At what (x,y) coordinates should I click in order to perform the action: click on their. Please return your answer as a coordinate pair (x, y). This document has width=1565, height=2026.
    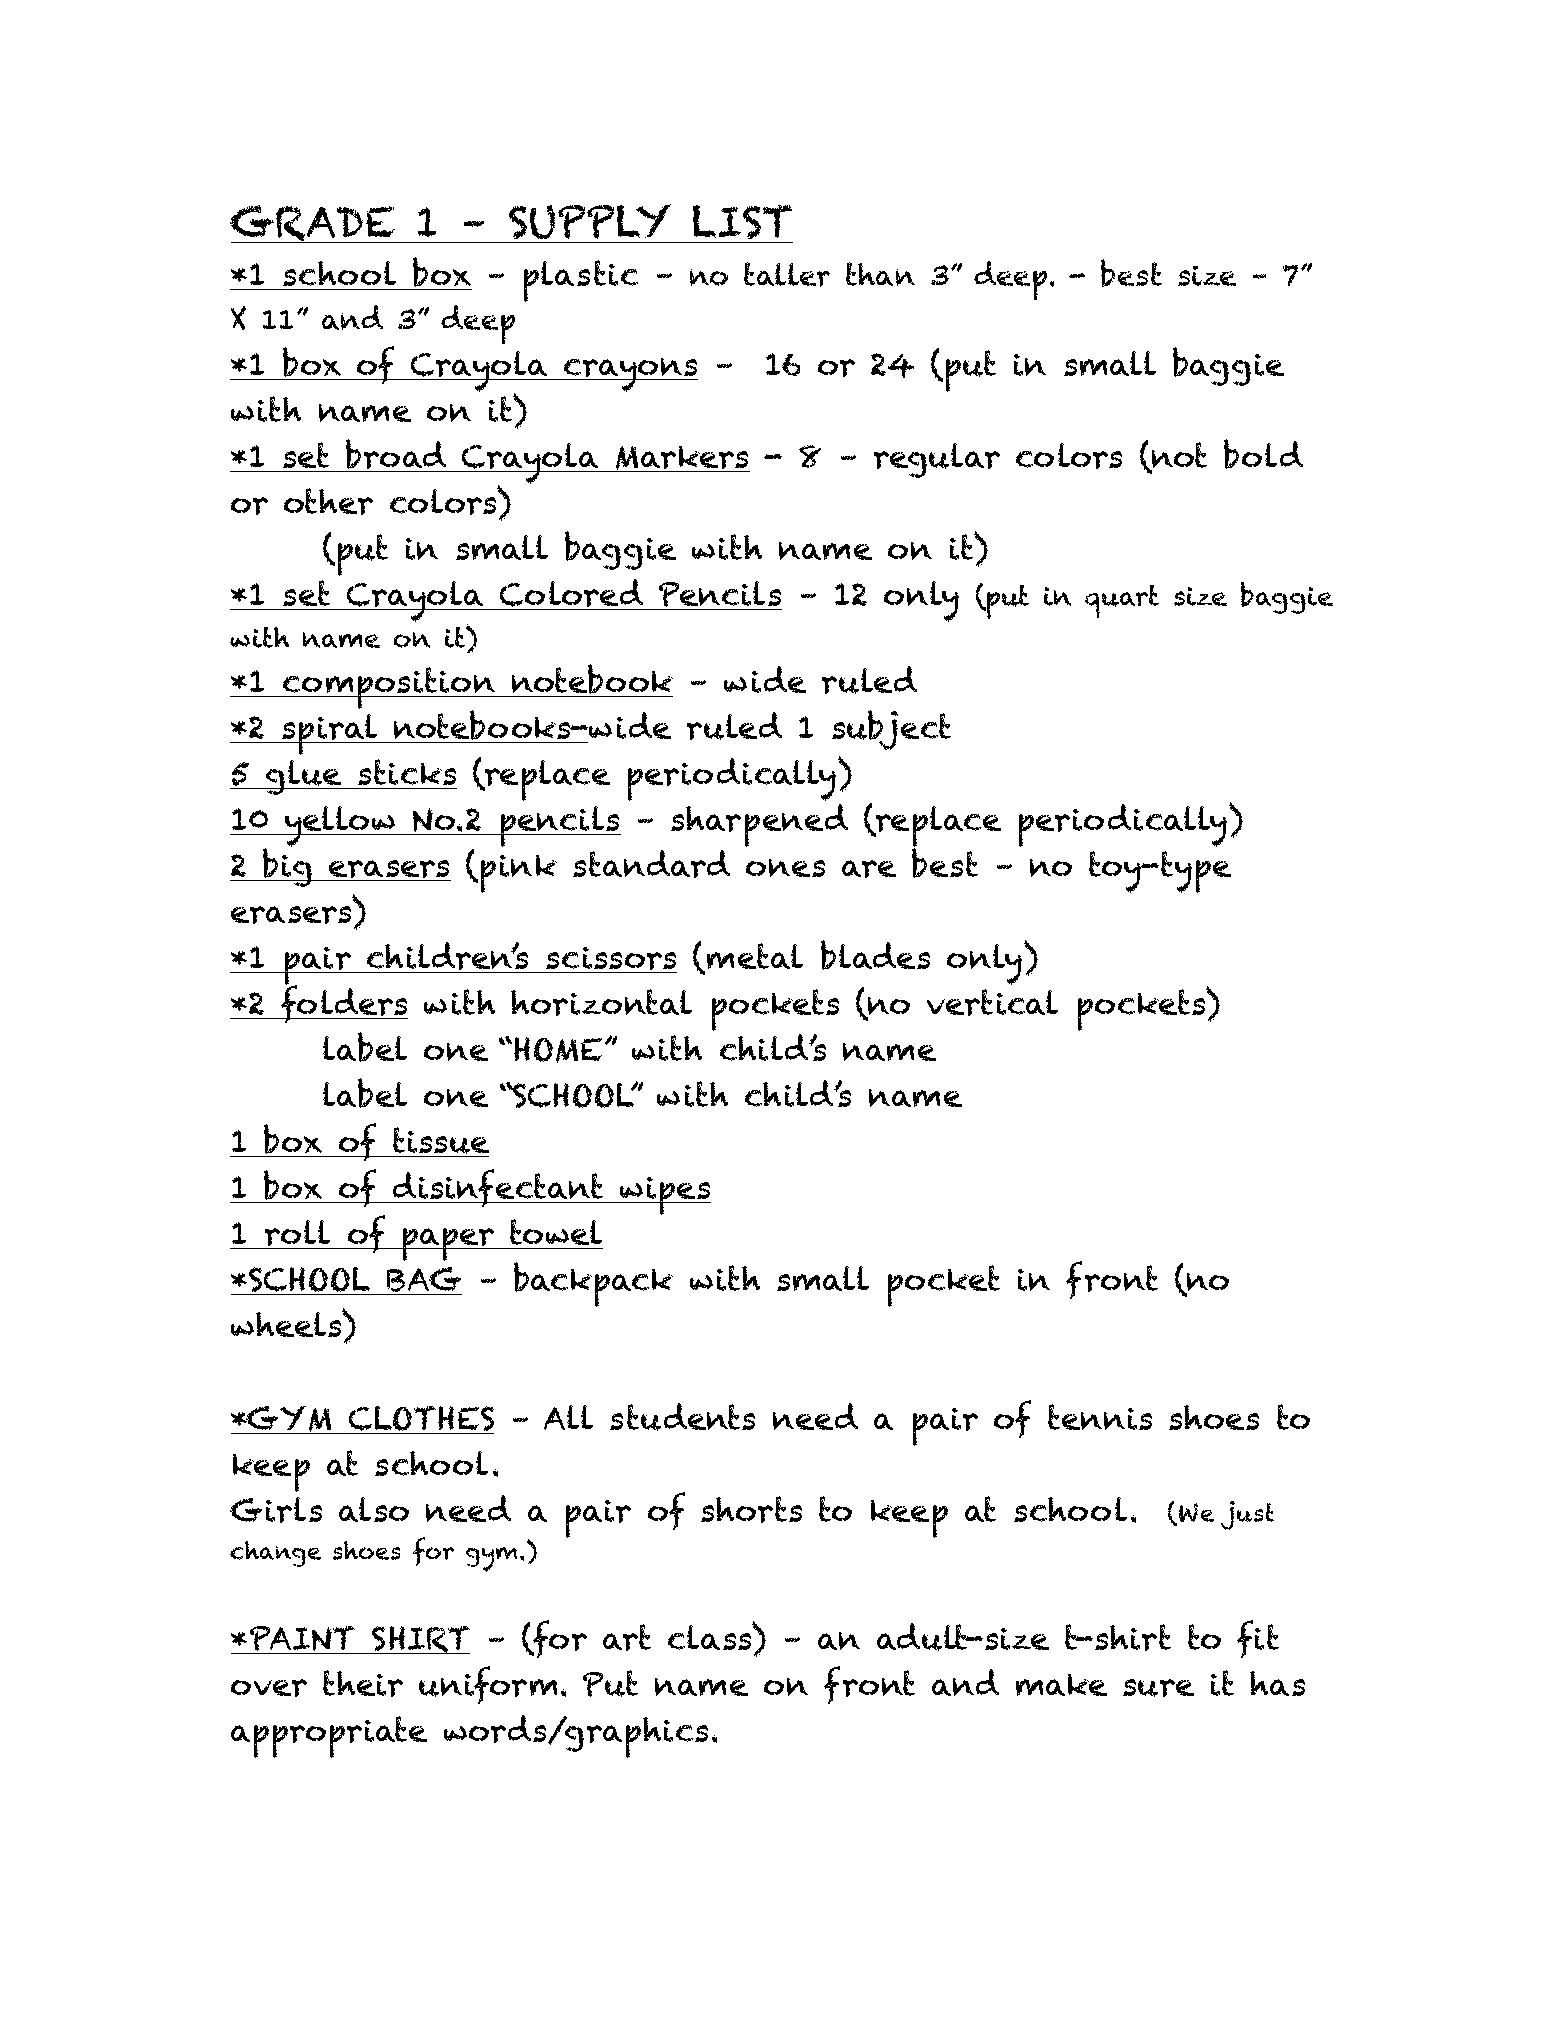
    Looking at the image, I should click on (363, 1683).
